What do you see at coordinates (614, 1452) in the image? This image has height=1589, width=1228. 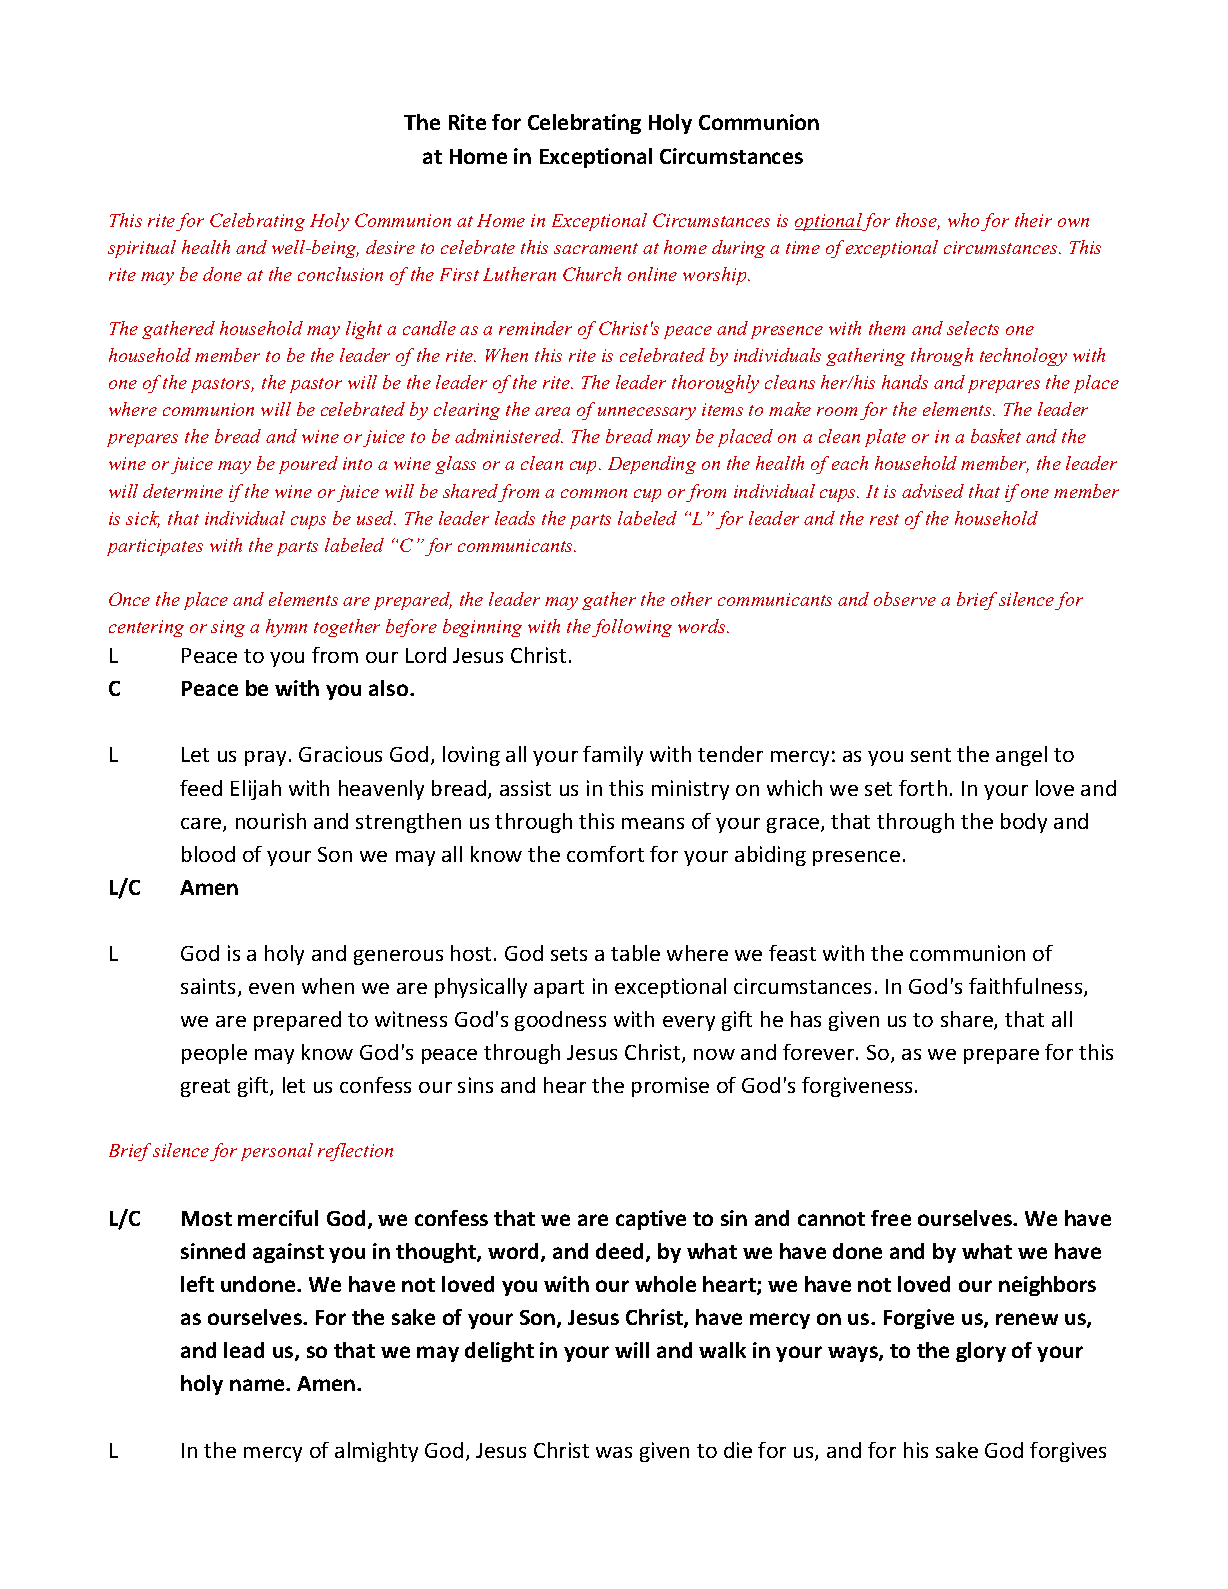 I see `was` at bounding box center [614, 1452].
